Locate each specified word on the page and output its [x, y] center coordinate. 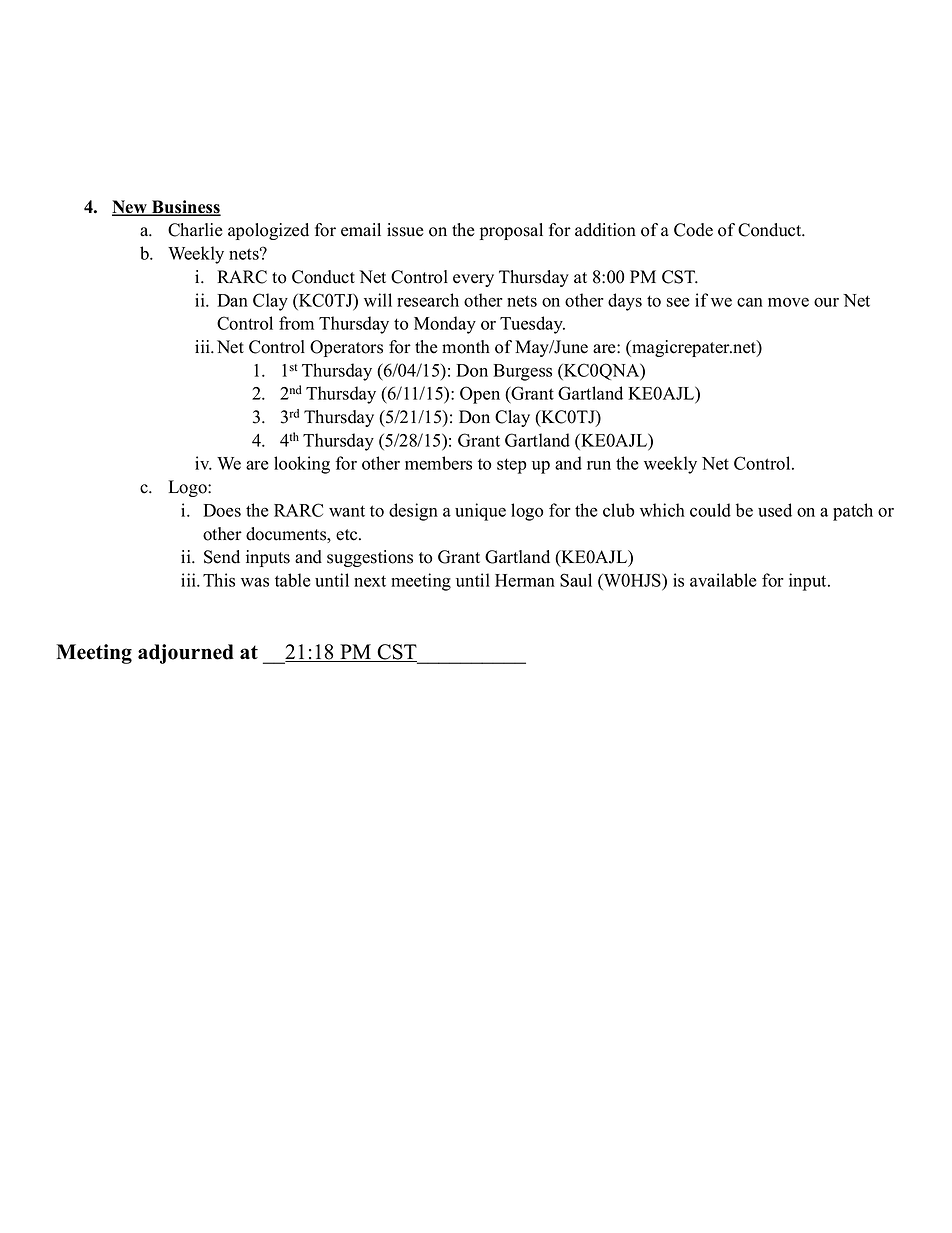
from [296, 323]
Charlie [195, 230]
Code [693, 230]
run [599, 465]
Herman [525, 580]
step [511, 466]
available [723, 580]
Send [222, 557]
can [750, 302]
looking [302, 465]
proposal [511, 231]
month [466, 347]
